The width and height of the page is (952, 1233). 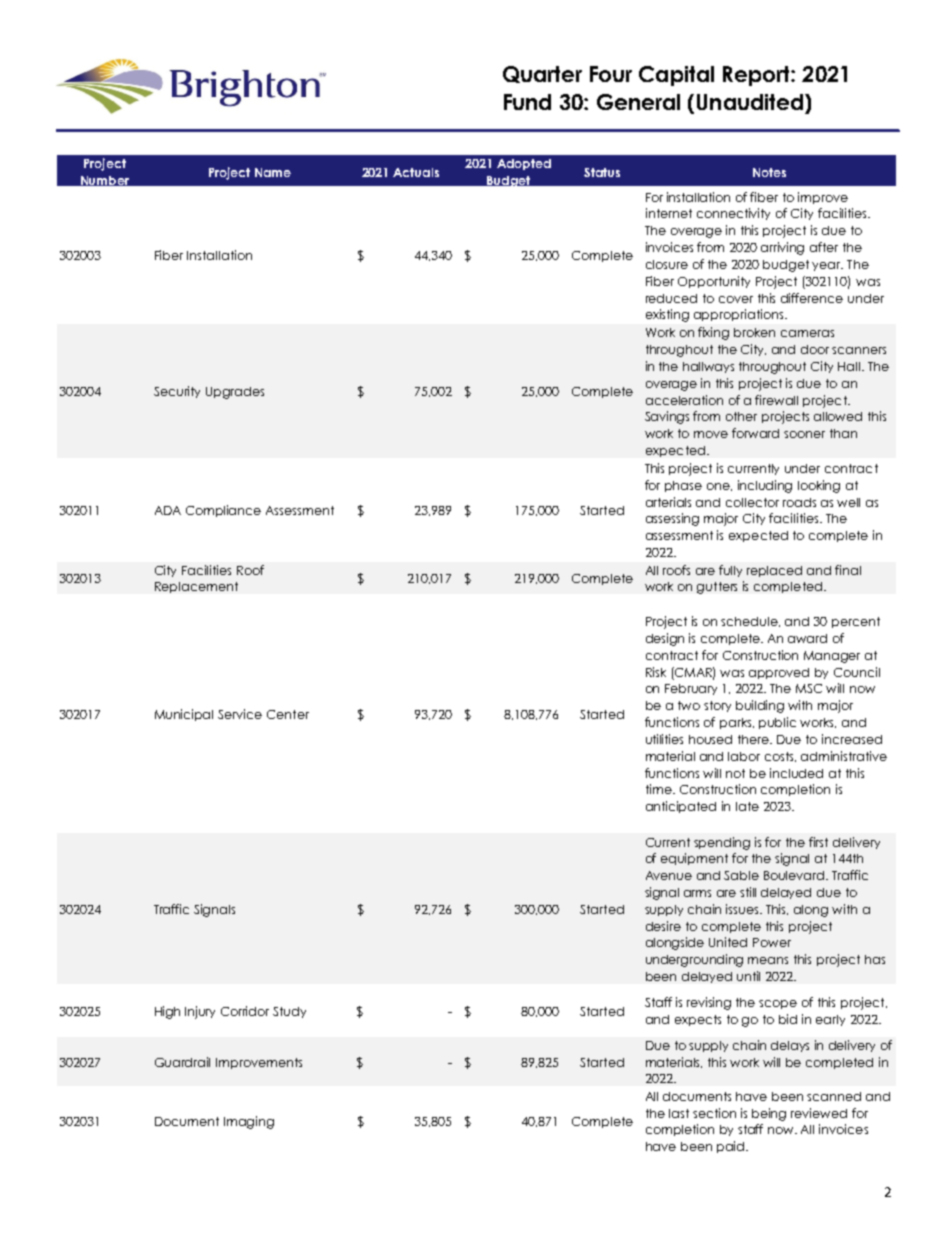 What do you see at coordinates (750, 622) in the page?
I see `schedule` at bounding box center [750, 622].
